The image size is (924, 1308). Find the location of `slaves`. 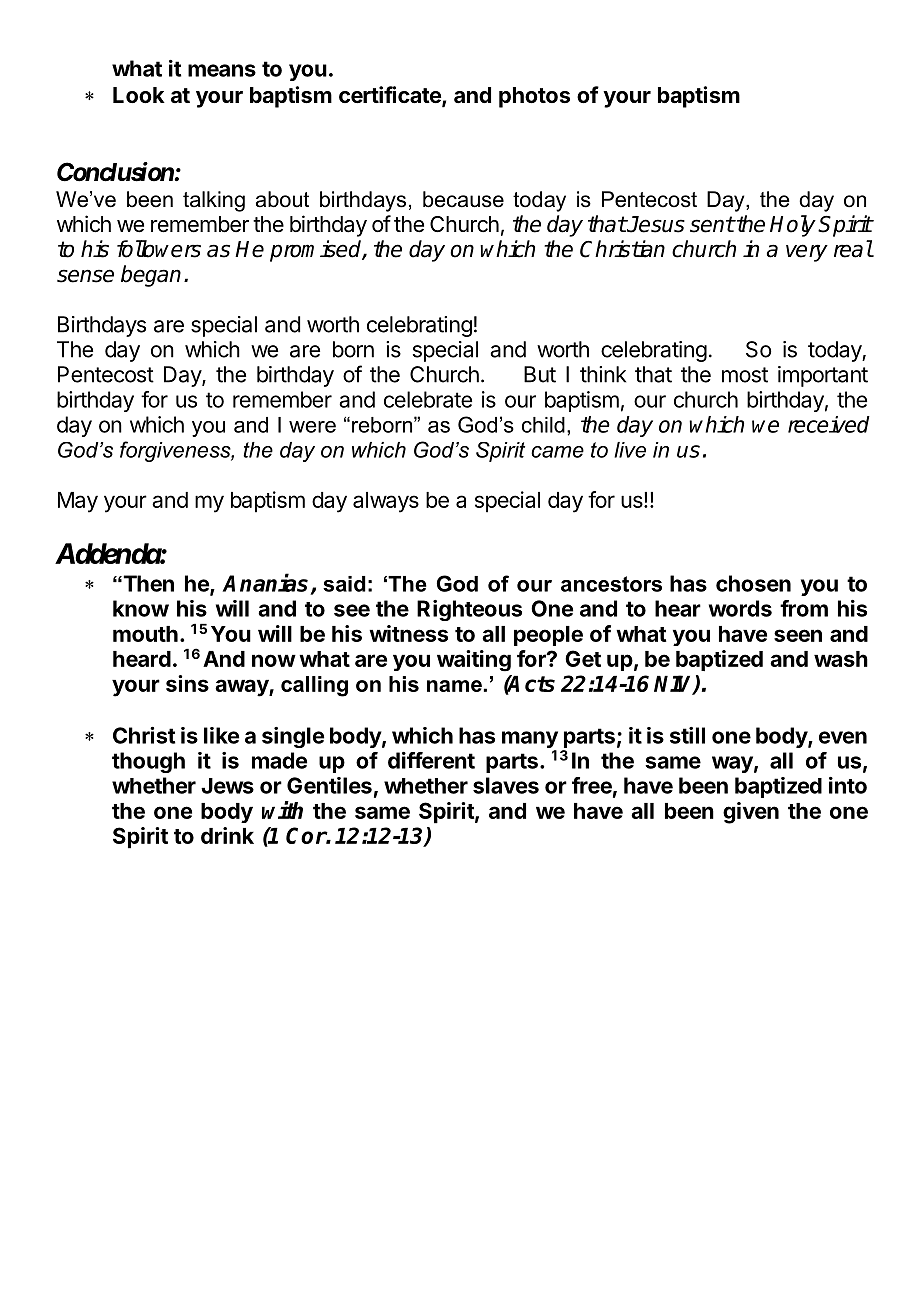

slaves is located at coordinates (506, 785).
